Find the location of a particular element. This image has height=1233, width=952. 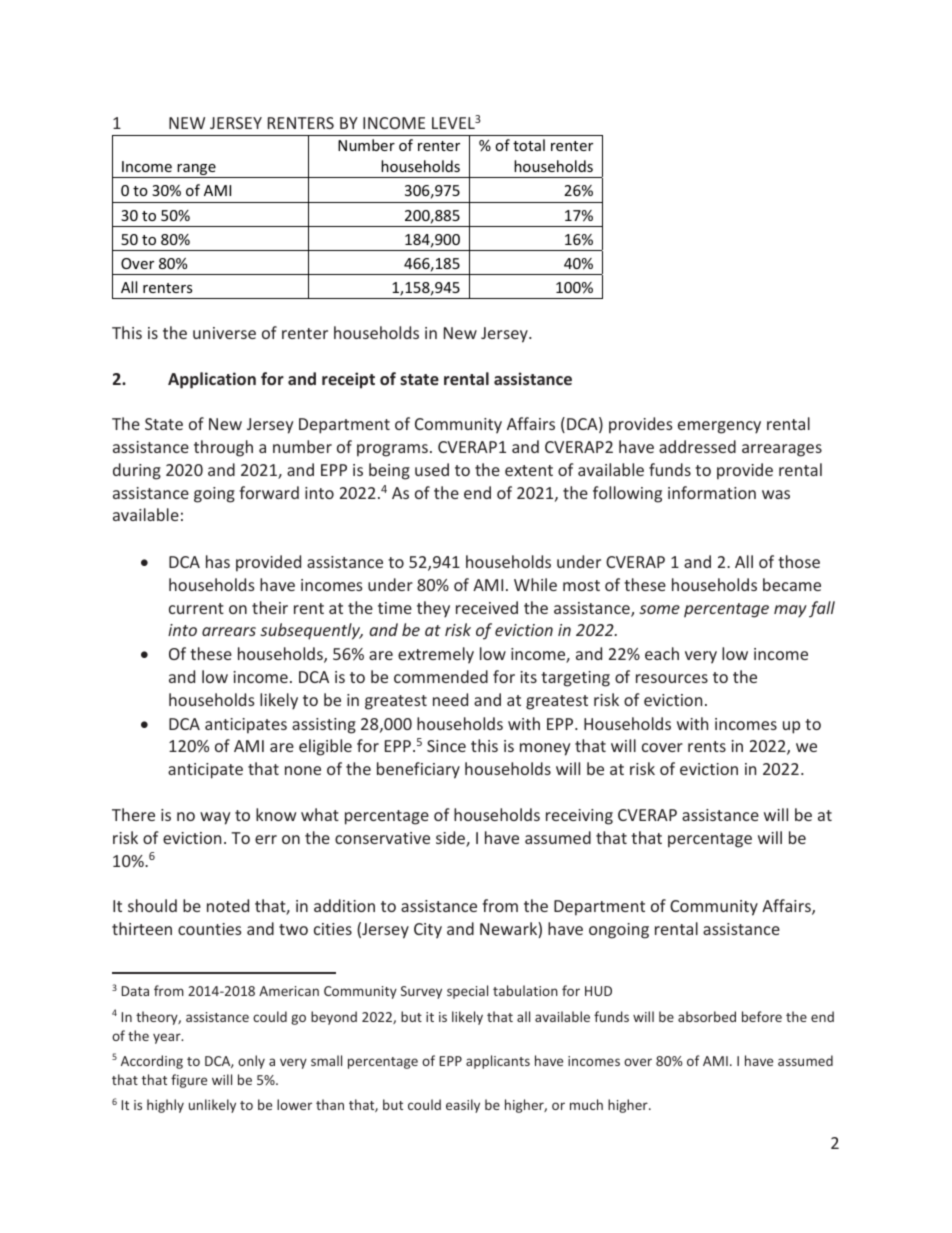

total is located at coordinates (529, 145).
